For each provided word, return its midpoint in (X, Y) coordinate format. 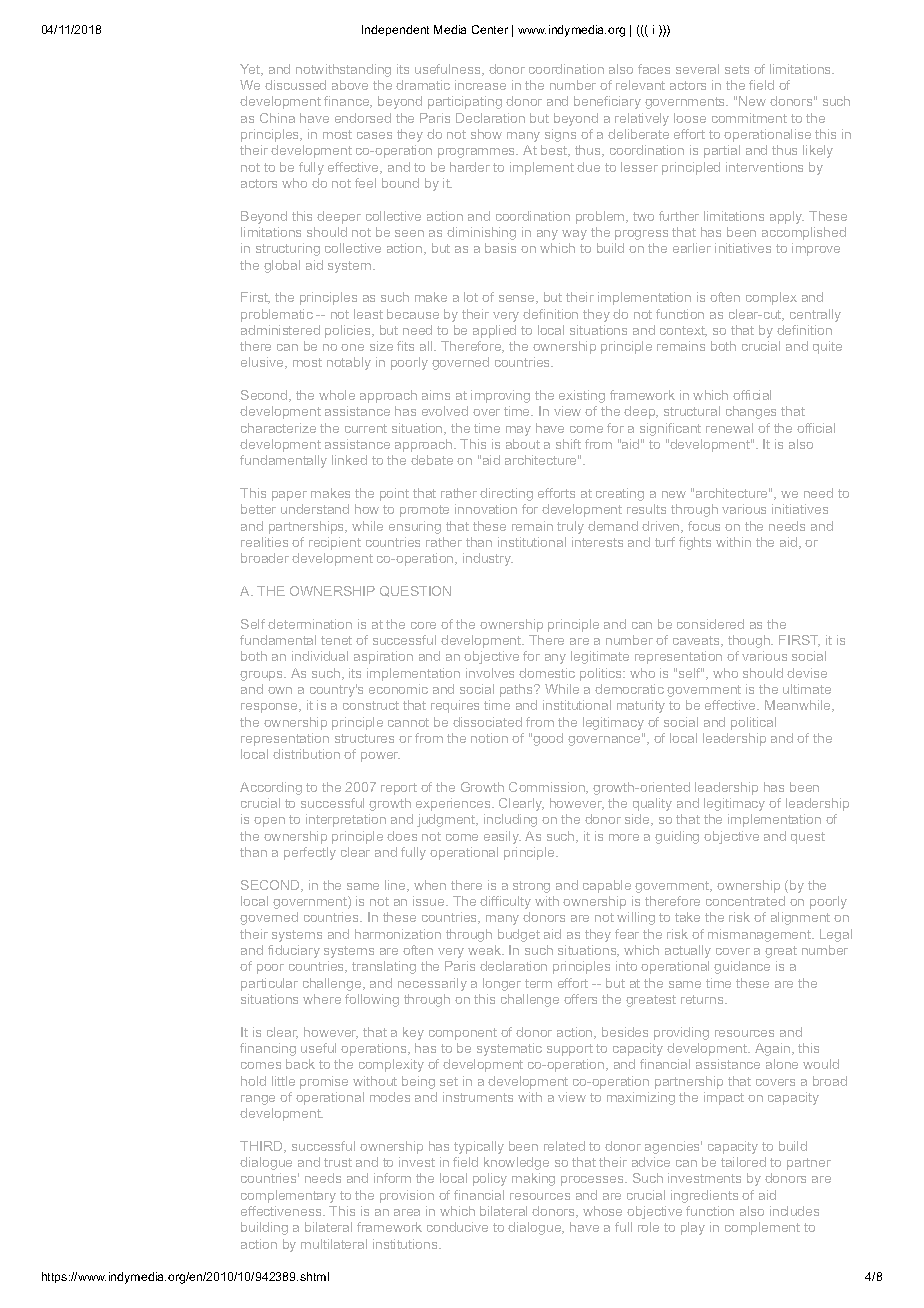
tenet (336, 640)
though (750, 641)
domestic (547, 673)
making (533, 1179)
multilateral (334, 1244)
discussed (295, 85)
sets (737, 69)
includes (794, 1211)
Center (490, 29)
